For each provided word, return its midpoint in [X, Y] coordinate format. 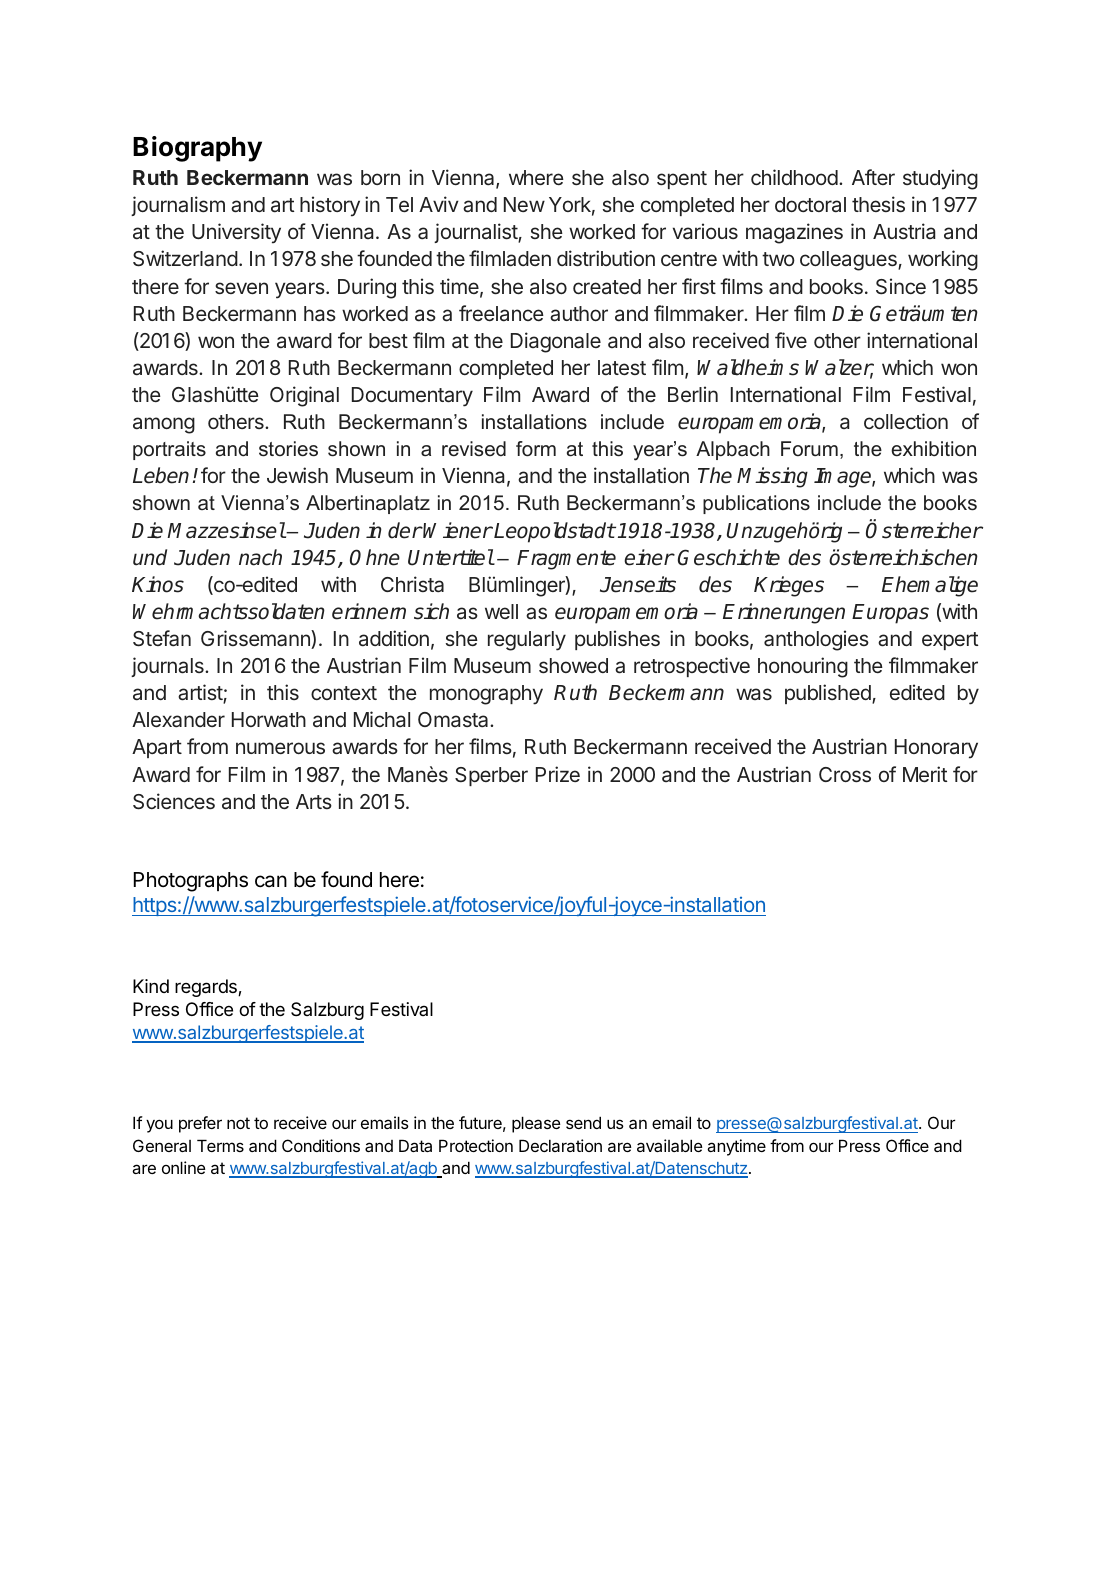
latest [622, 368]
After [873, 177]
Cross [845, 774]
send [583, 1122]
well [501, 611]
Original [304, 396]
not [238, 1123]
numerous [280, 748]
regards [207, 988]
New [524, 204]
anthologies [816, 640]
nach [260, 557]
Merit [925, 774]
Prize [558, 774]
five [791, 340]
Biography [197, 149]
